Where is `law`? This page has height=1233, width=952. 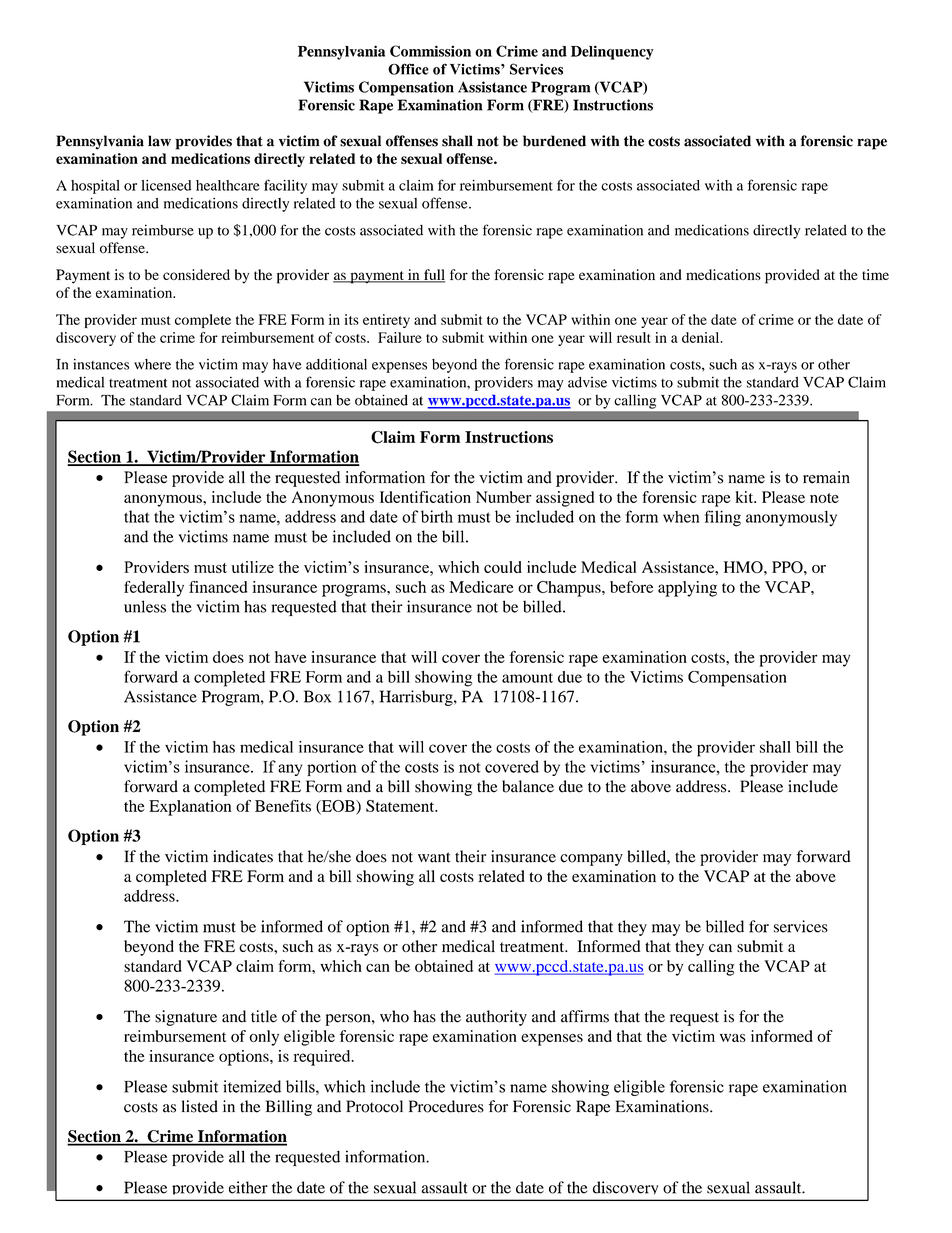
law is located at coordinates (159, 141).
